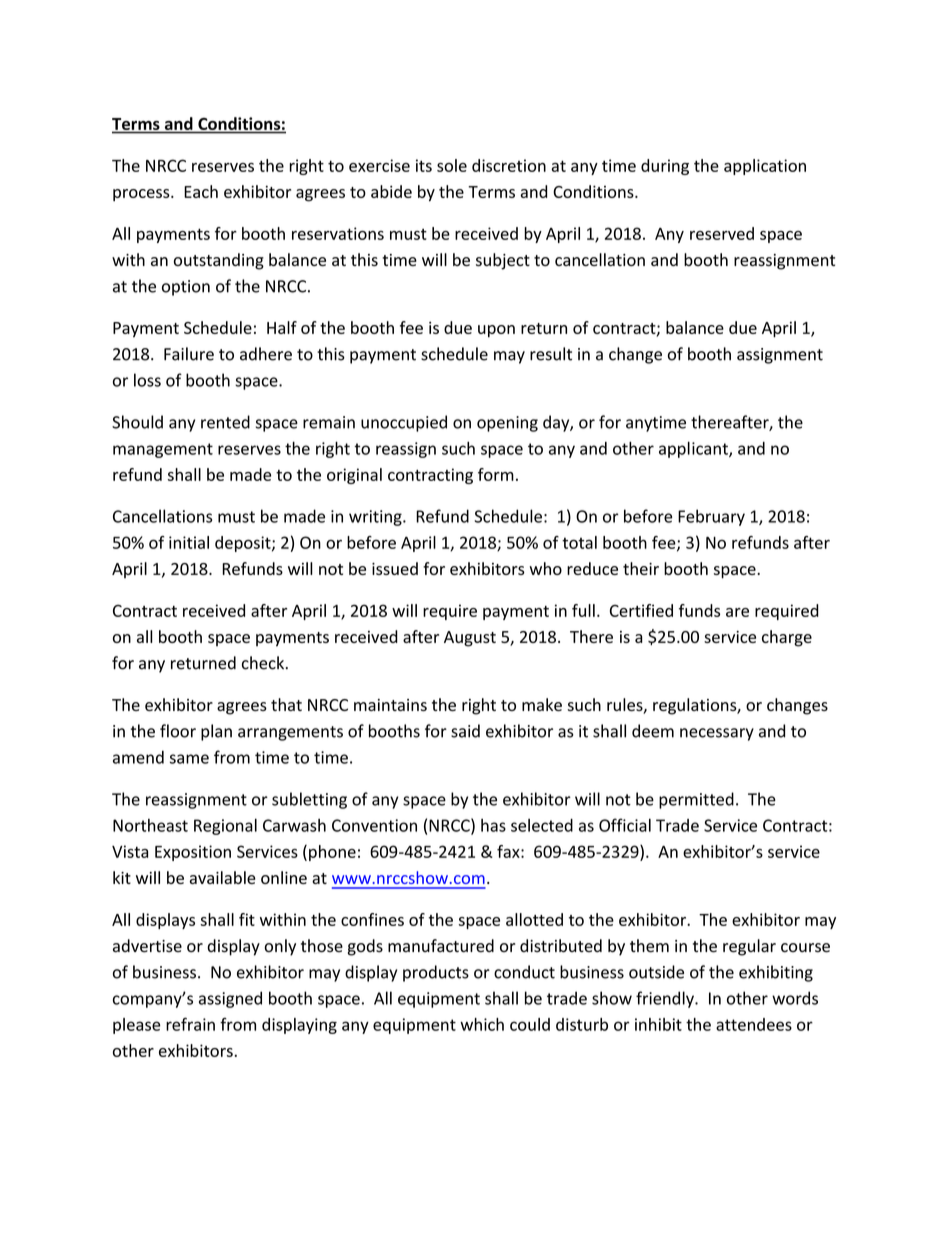 The height and width of the page is (1233, 952). What do you see at coordinates (765, 167) in the page?
I see `application` at bounding box center [765, 167].
